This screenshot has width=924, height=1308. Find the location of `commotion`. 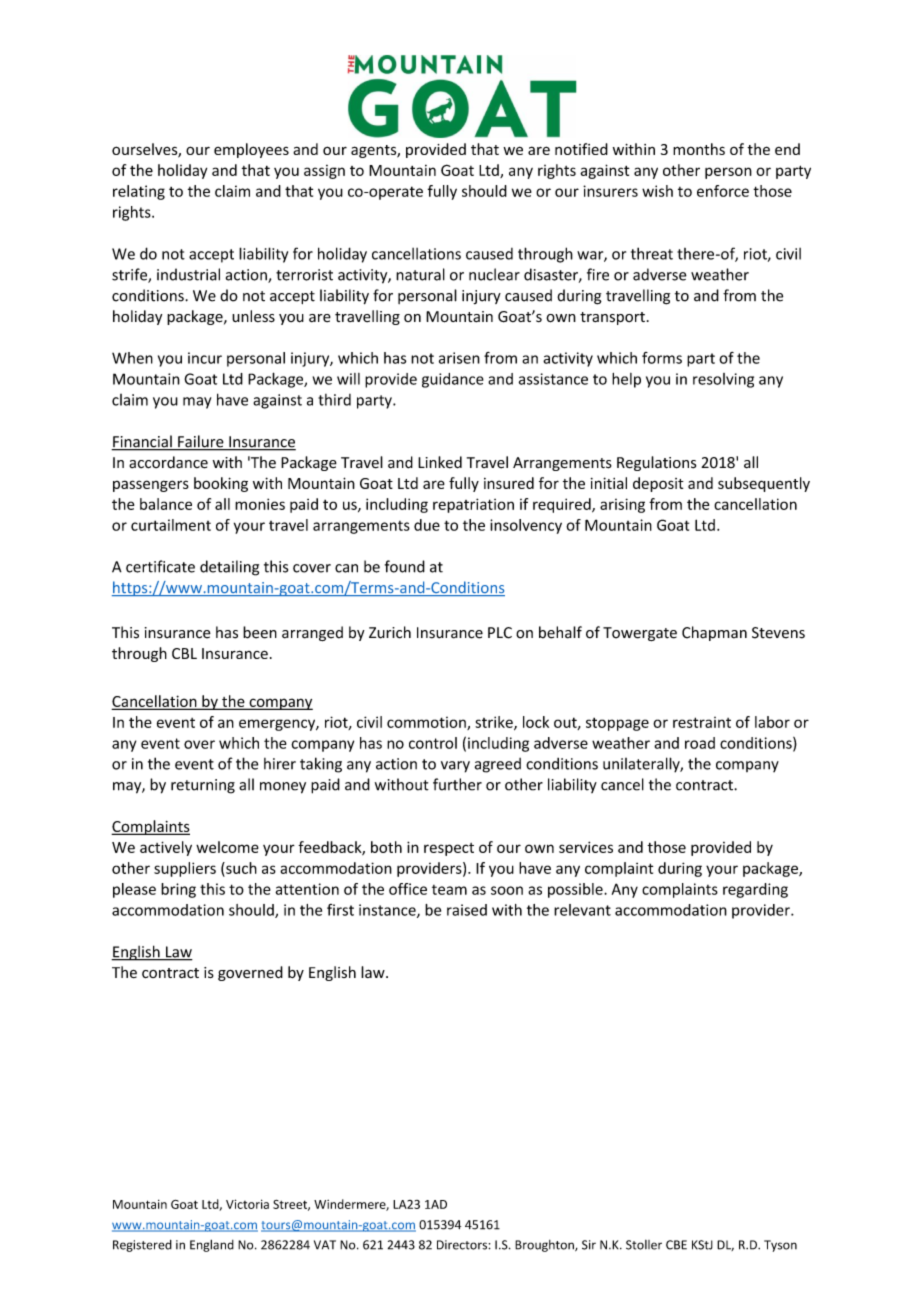

commotion is located at coordinates (427, 723).
